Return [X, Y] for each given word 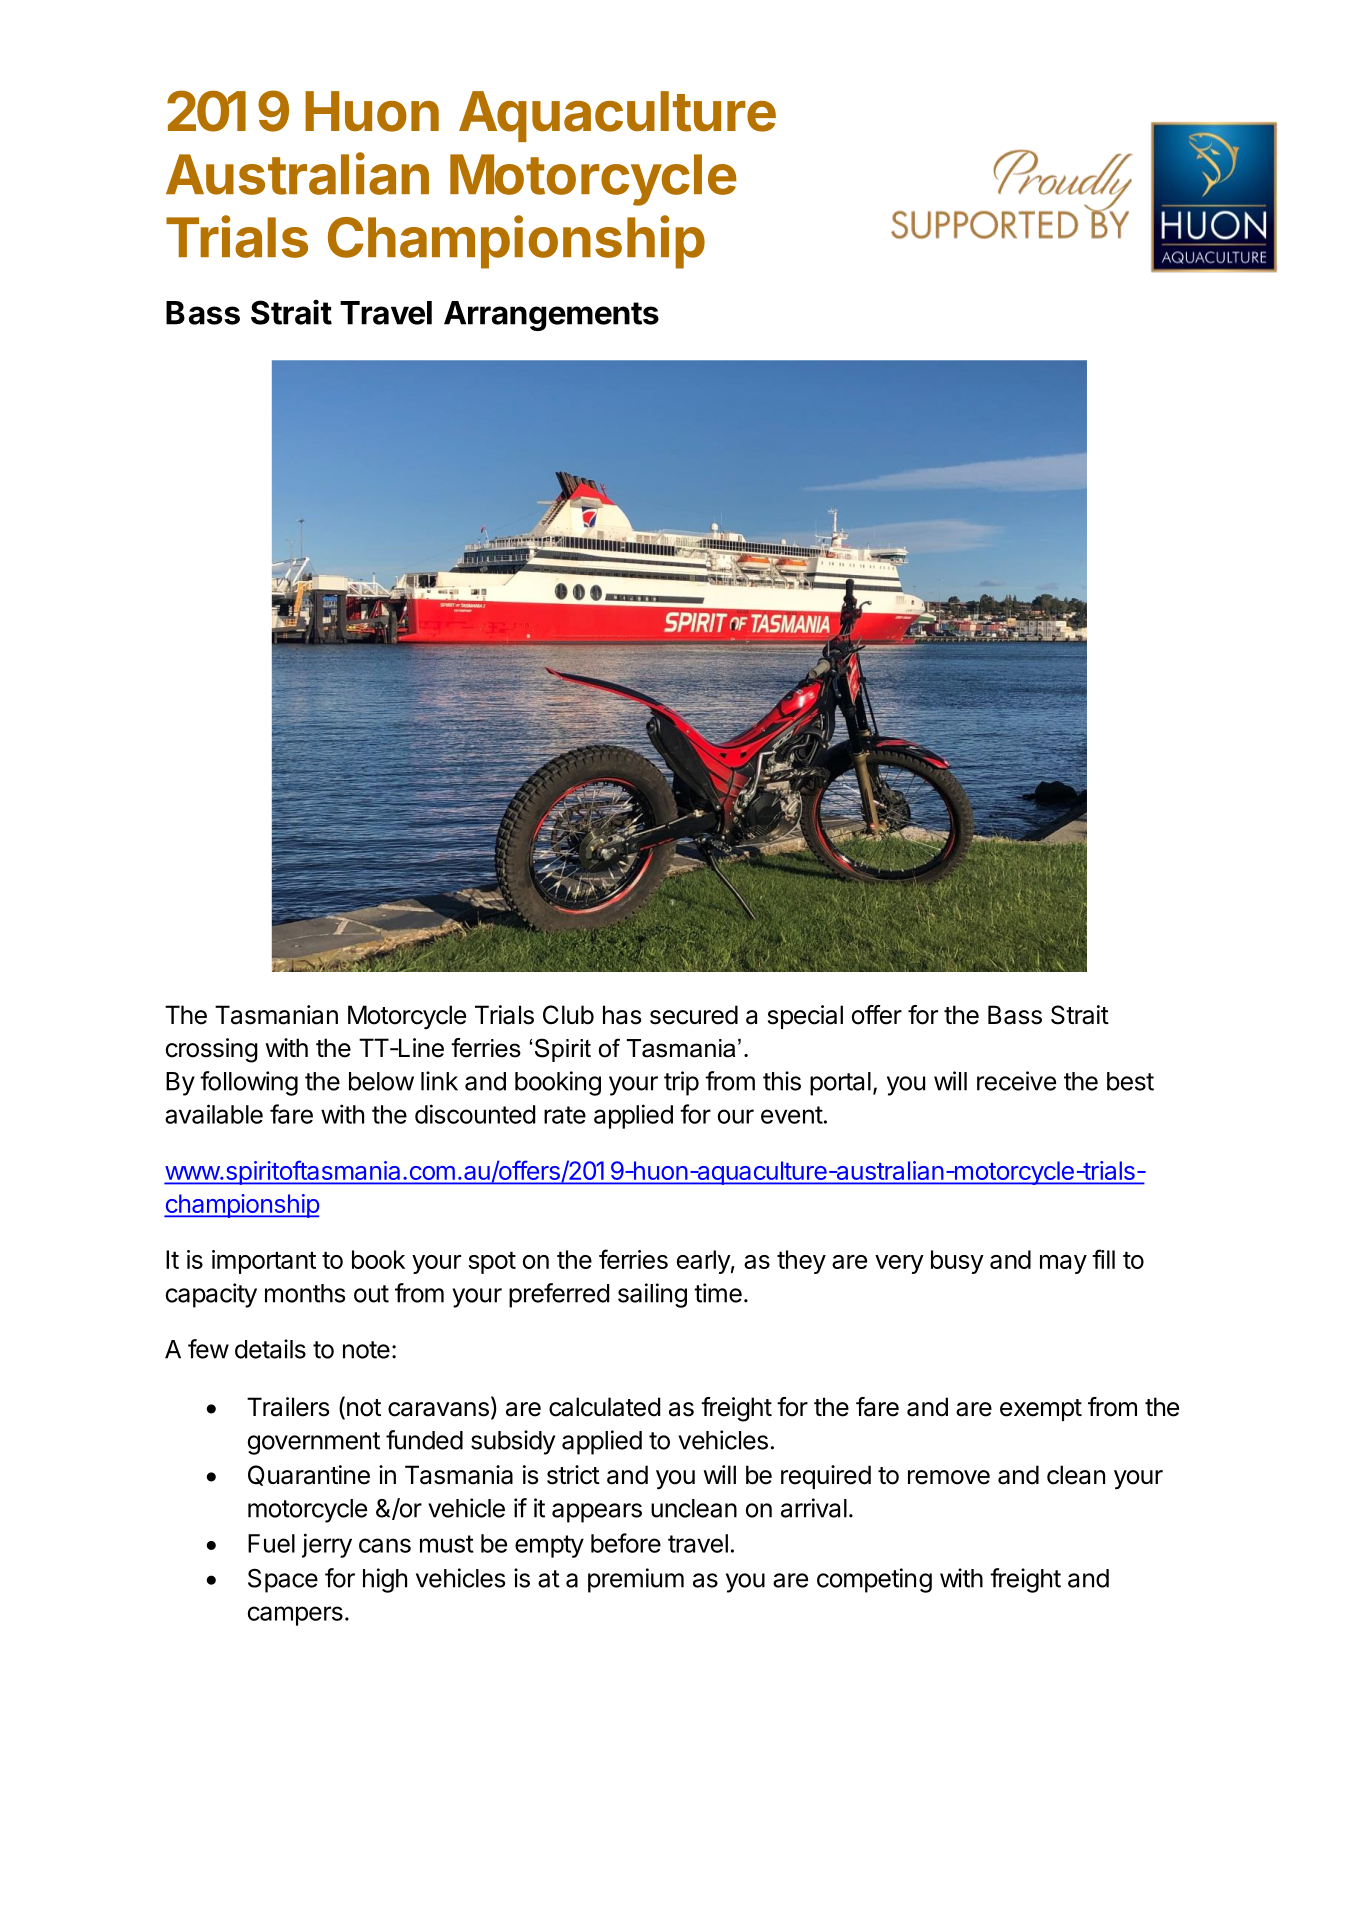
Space [283, 1580]
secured [694, 1015]
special [805, 1017]
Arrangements [551, 316]
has [622, 1015]
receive [1016, 1081]
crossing [212, 1050]
